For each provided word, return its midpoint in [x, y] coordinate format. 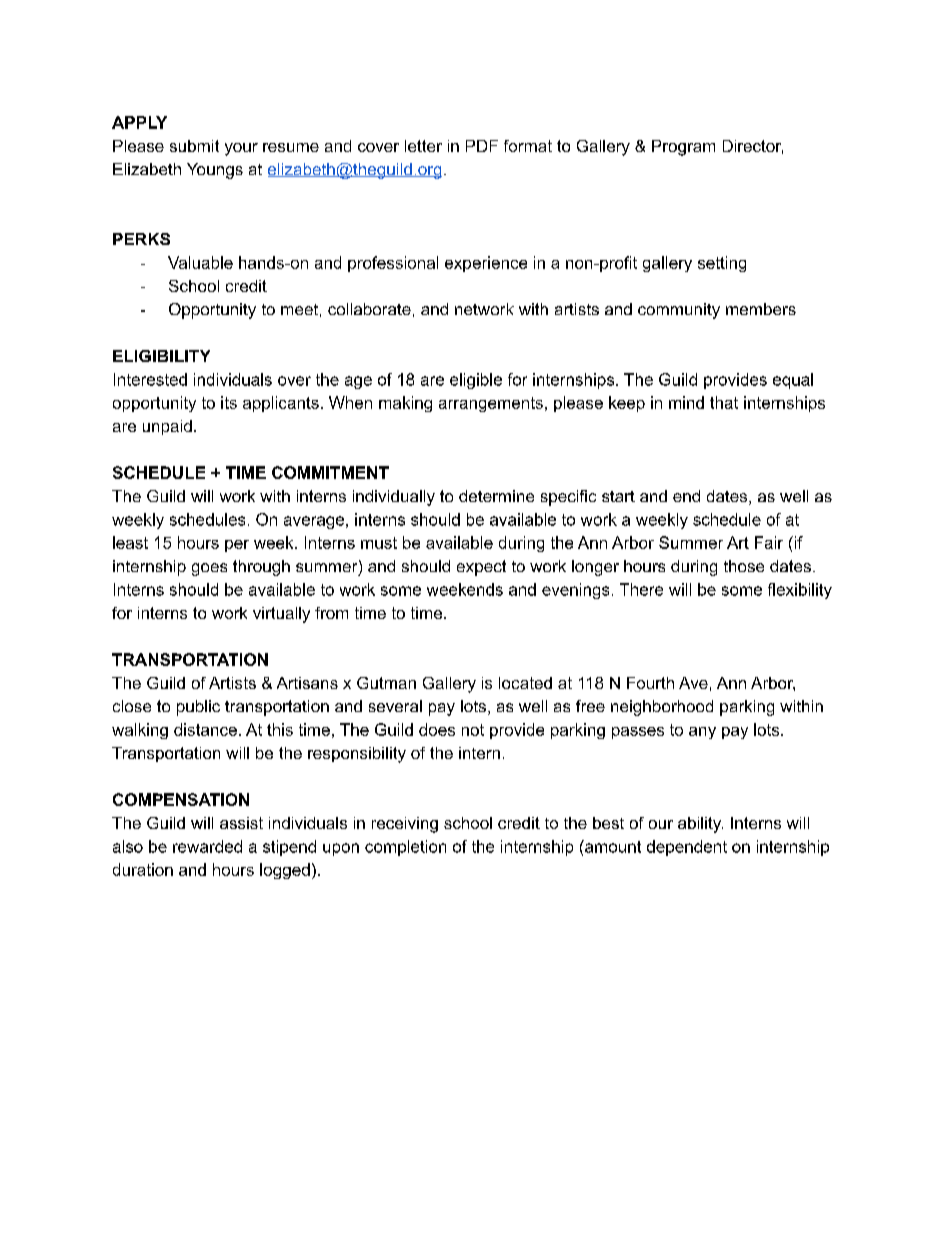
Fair [769, 542]
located [525, 683]
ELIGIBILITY [161, 356]
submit [194, 146]
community [679, 311]
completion [405, 848]
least [130, 542]
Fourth [650, 683]
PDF [482, 146]
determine [496, 496]
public [198, 708]
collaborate [369, 309]
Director [753, 147]
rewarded [207, 846]
